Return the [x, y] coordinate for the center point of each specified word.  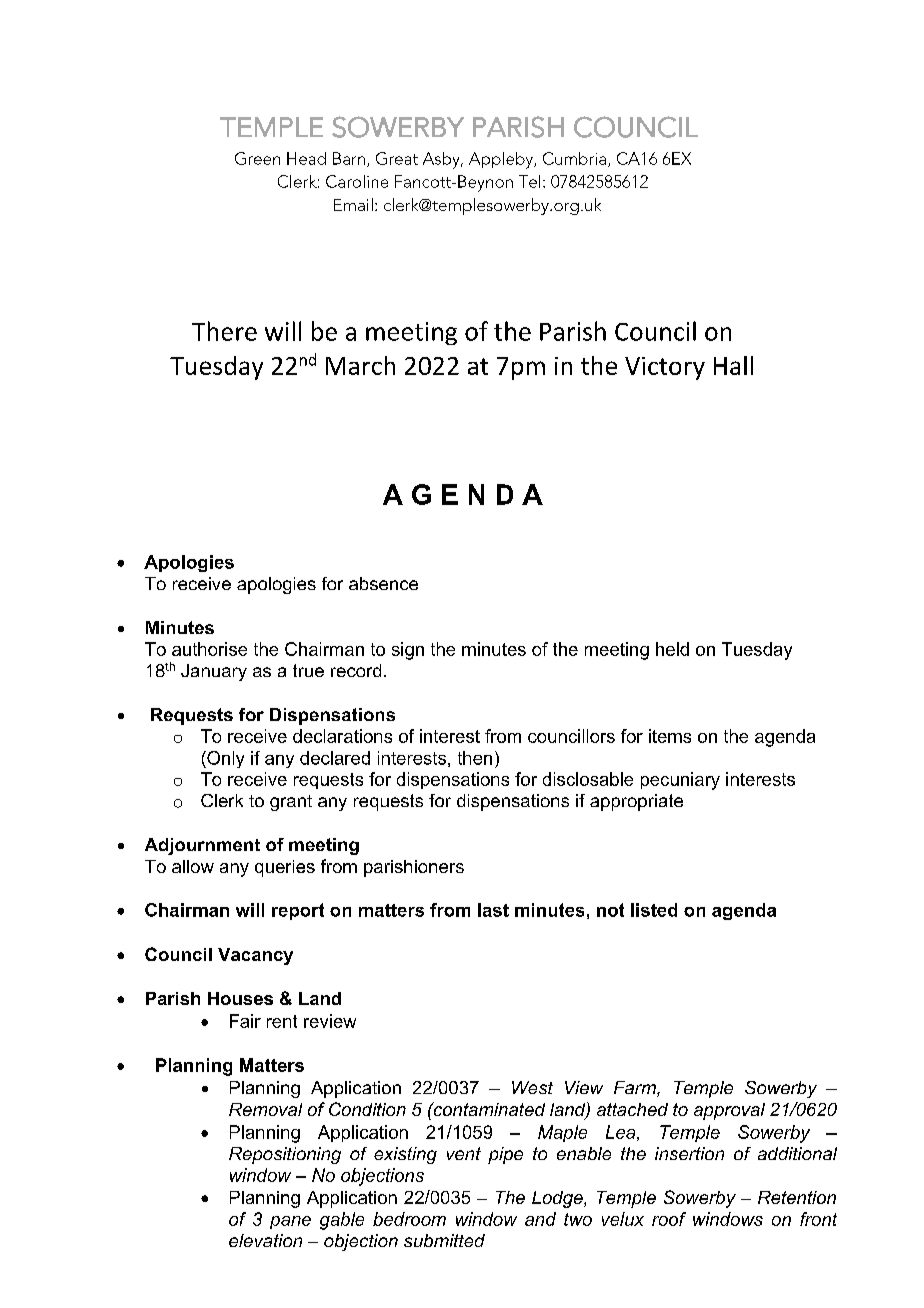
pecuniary [680, 781]
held [672, 649]
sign [408, 651]
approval [729, 1111]
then [475, 758]
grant [291, 803]
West [532, 1087]
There [224, 331]
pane [290, 1222]
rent [282, 1021]
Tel [529, 181]
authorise [209, 649]
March [360, 365]
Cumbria [574, 158]
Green [257, 158]
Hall [733, 365]
